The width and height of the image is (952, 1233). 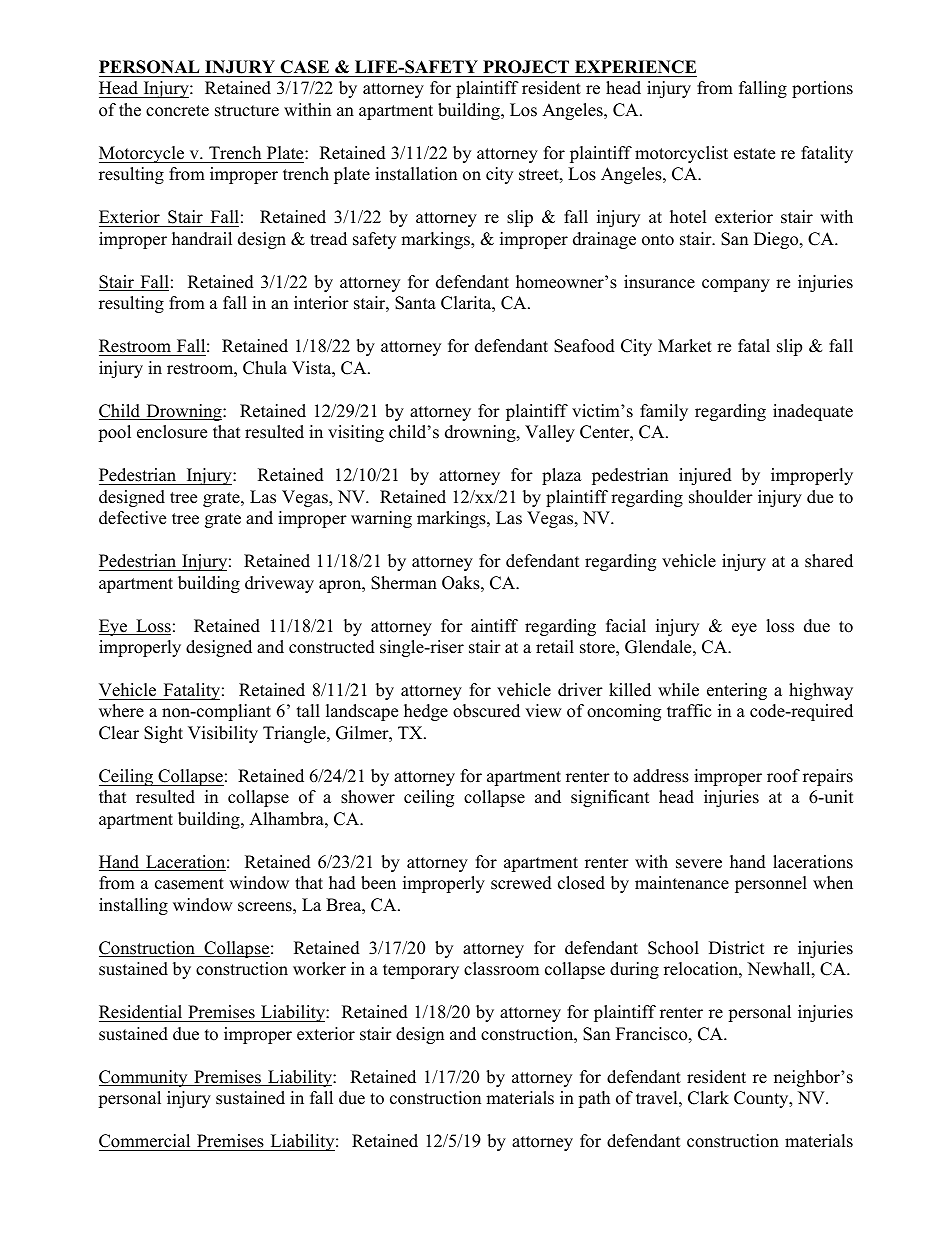 What do you see at coordinates (144, 1141) in the image?
I see `Commercial` at bounding box center [144, 1141].
